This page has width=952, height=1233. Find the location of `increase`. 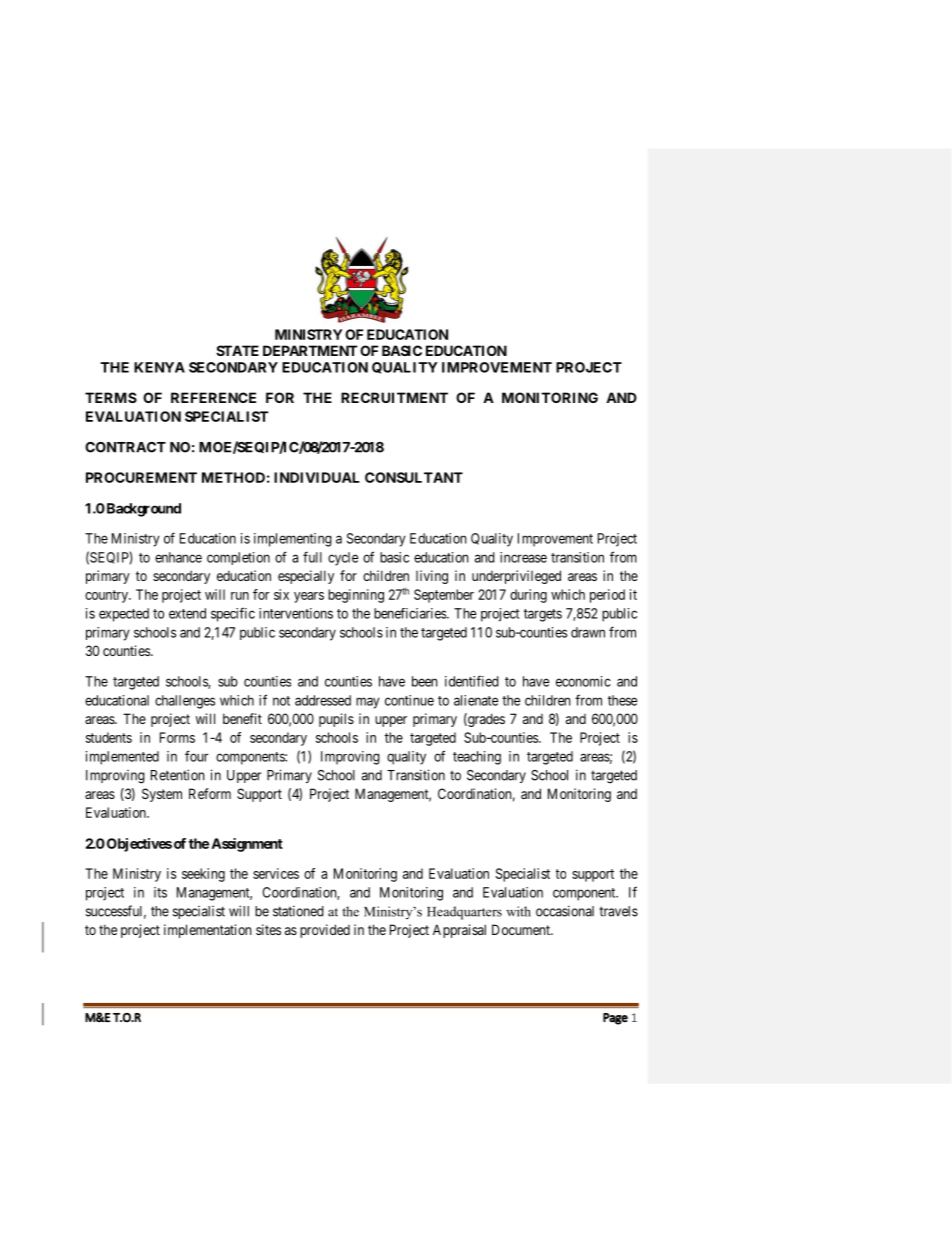

increase is located at coordinates (523, 557).
